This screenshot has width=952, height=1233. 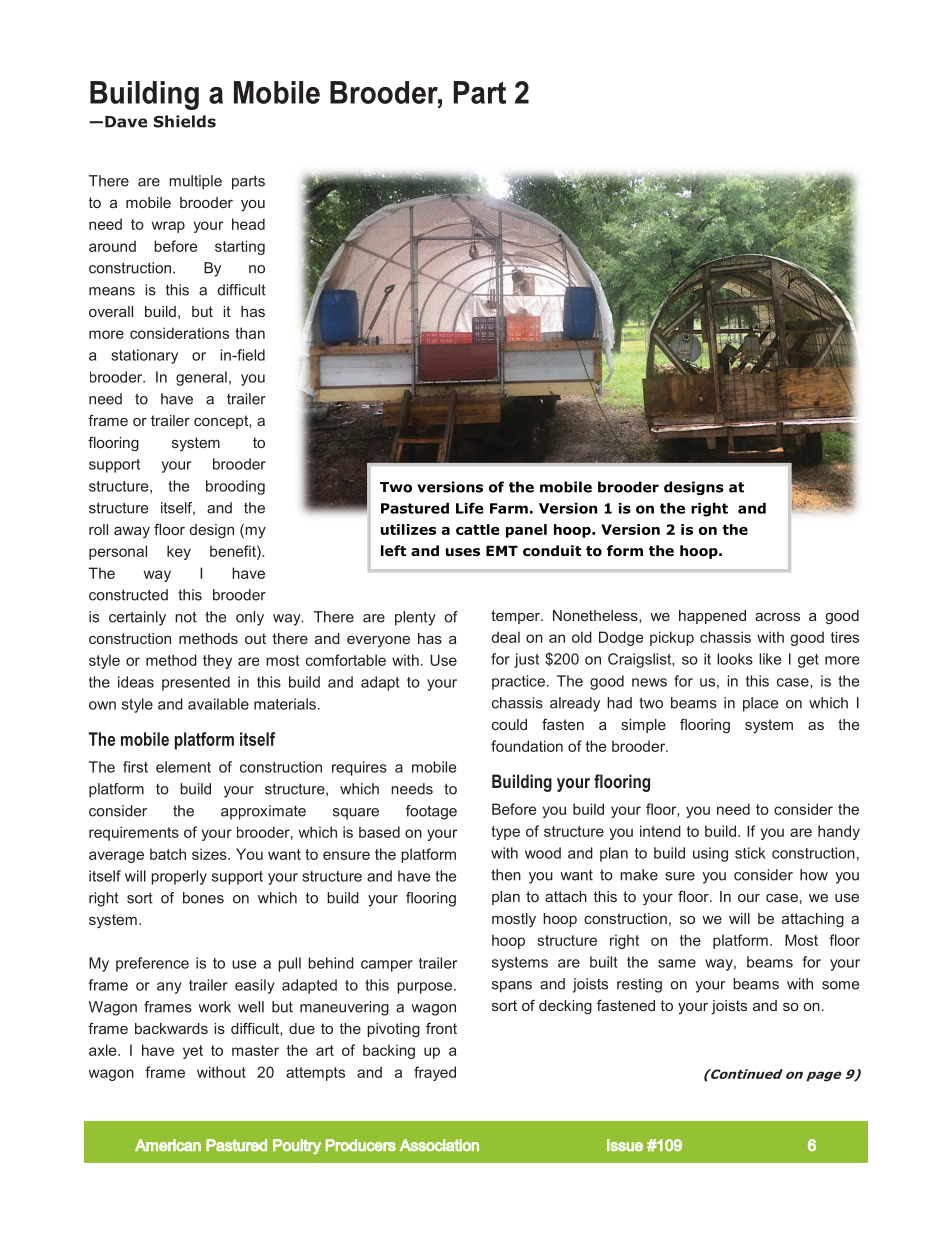 I want to click on head, so click(x=248, y=224).
